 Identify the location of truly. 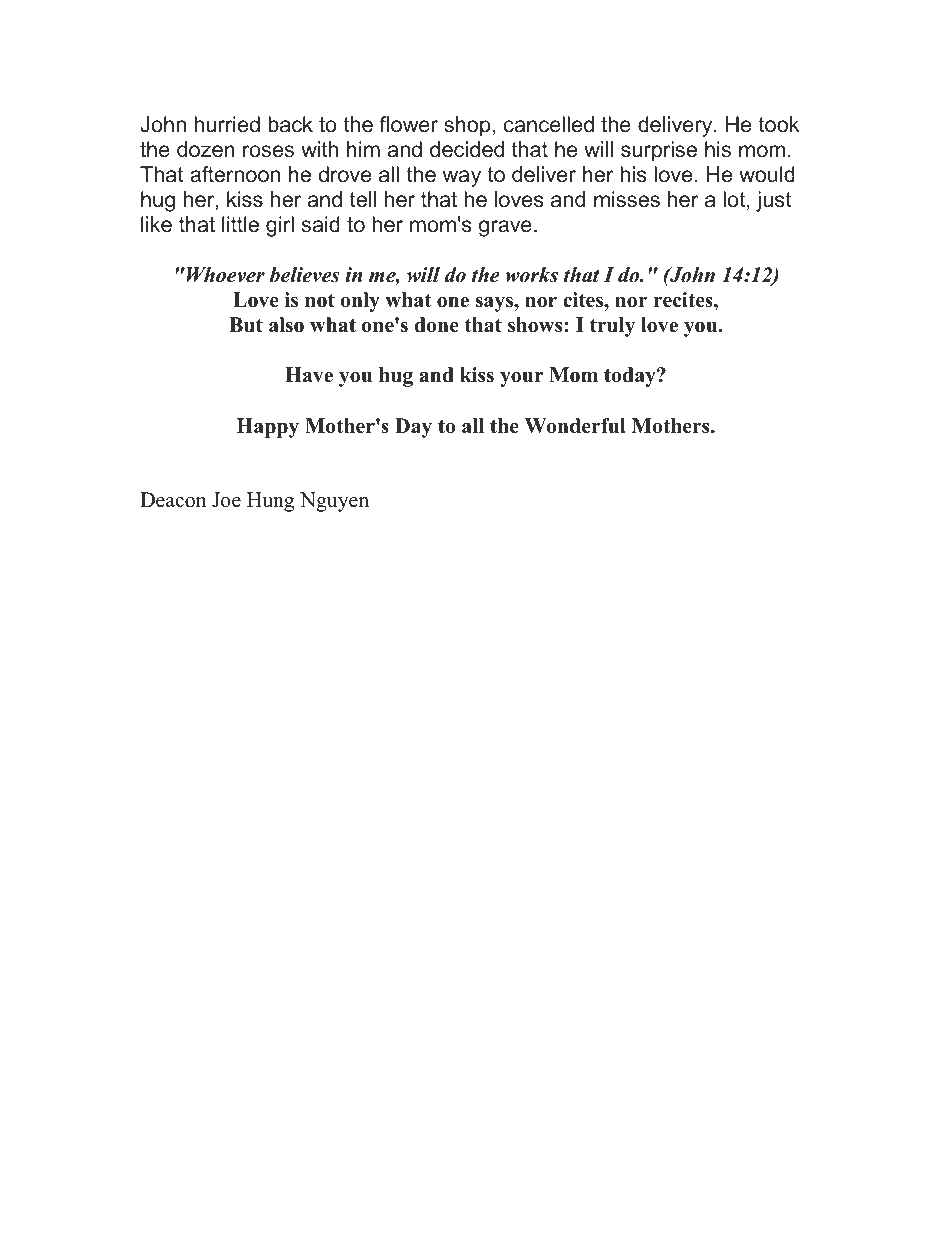
(612, 327).
